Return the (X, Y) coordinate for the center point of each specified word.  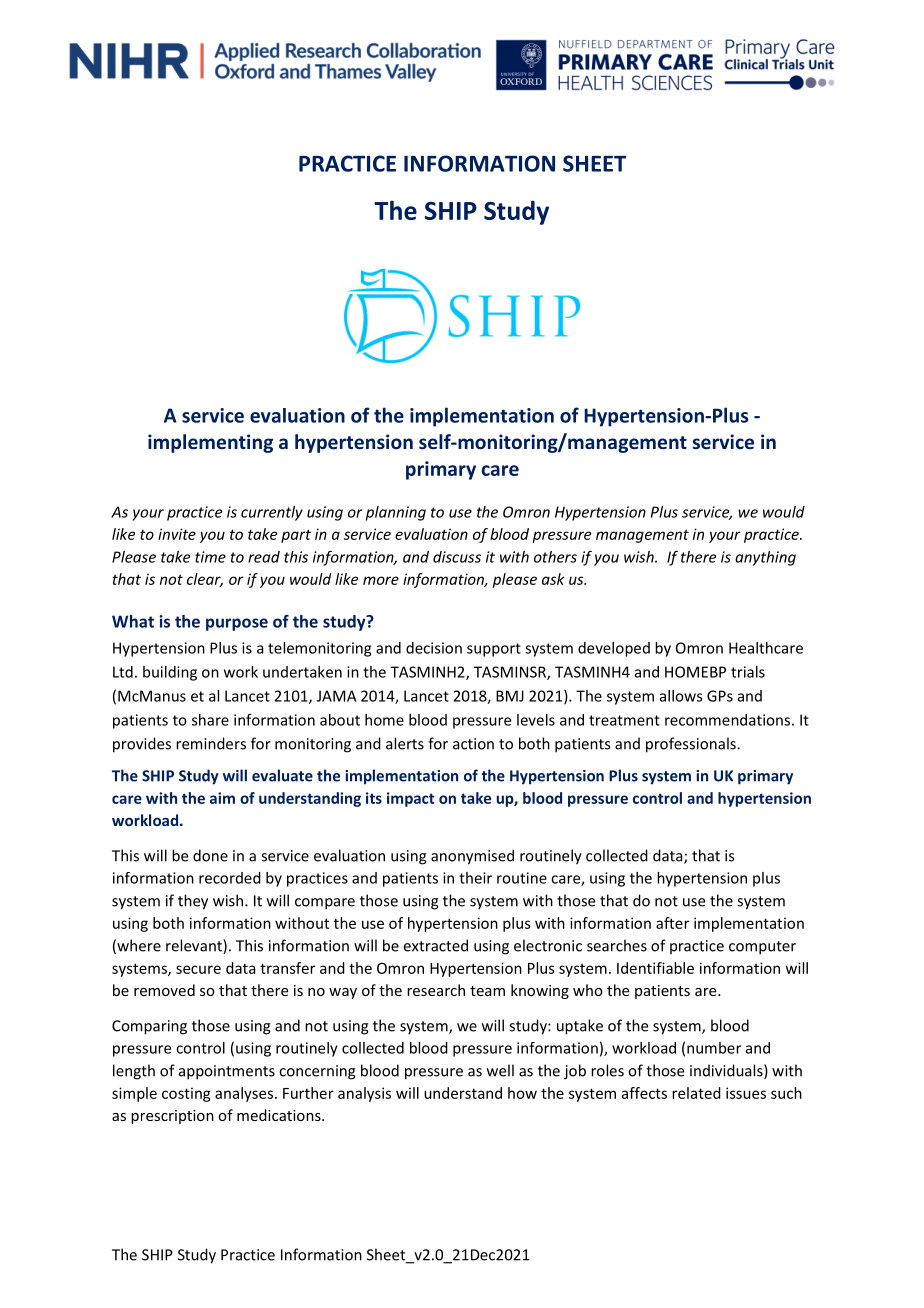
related (696, 1093)
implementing (210, 443)
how (522, 1093)
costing (186, 1094)
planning (396, 513)
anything (765, 558)
